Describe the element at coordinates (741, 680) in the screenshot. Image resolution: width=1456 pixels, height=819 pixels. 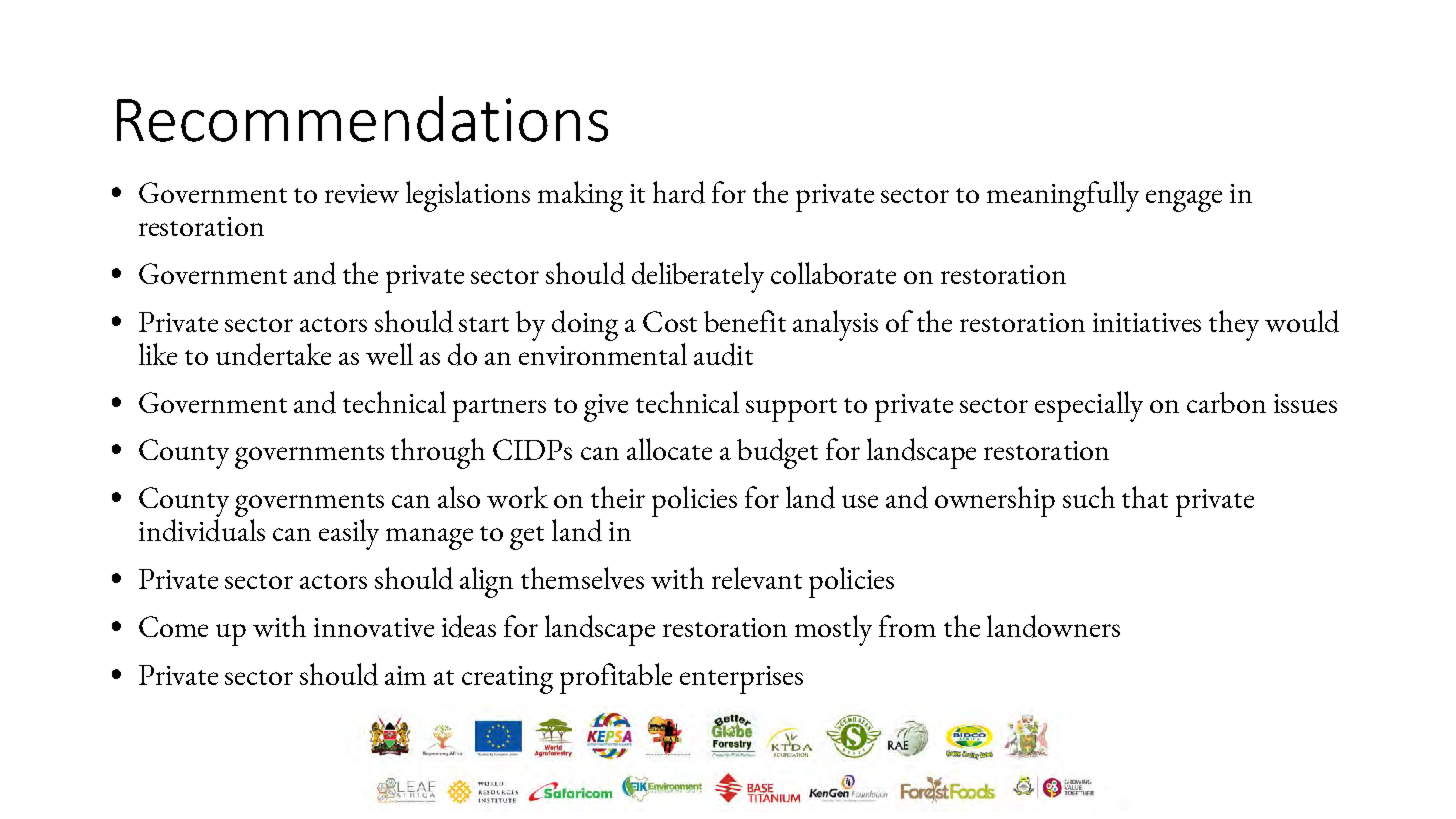
I see `enterprises` at that location.
